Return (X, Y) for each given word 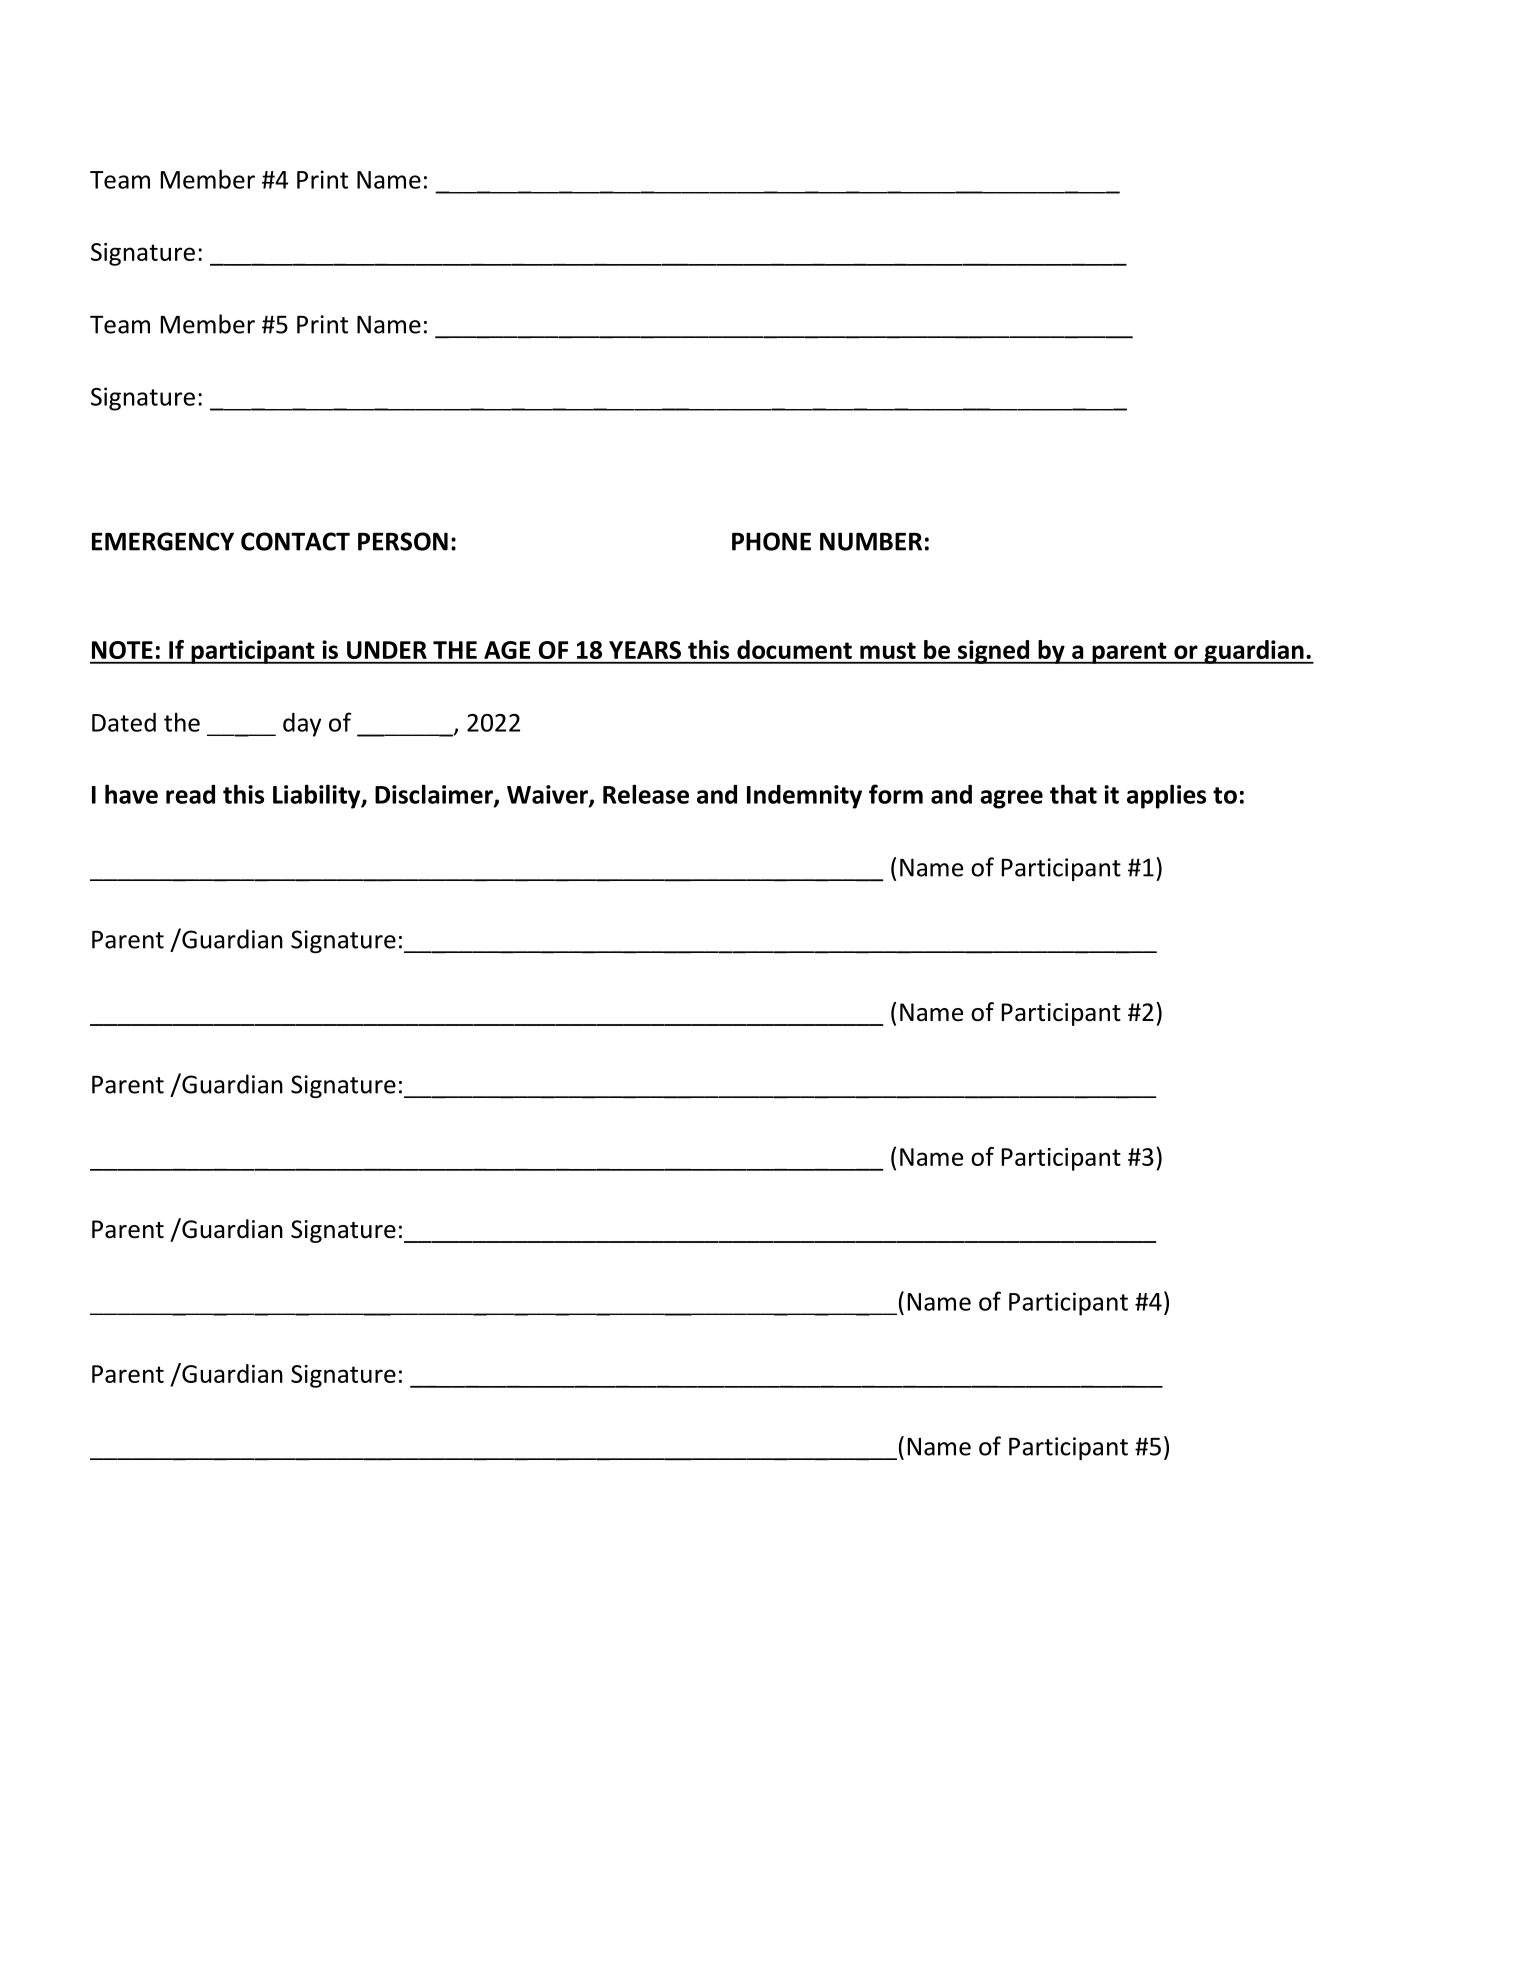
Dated (124, 722)
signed (994, 652)
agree (1011, 799)
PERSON (403, 541)
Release (646, 794)
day (302, 725)
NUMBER (871, 541)
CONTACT (295, 541)
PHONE (771, 541)
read (190, 794)
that (1073, 794)
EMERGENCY (163, 541)
